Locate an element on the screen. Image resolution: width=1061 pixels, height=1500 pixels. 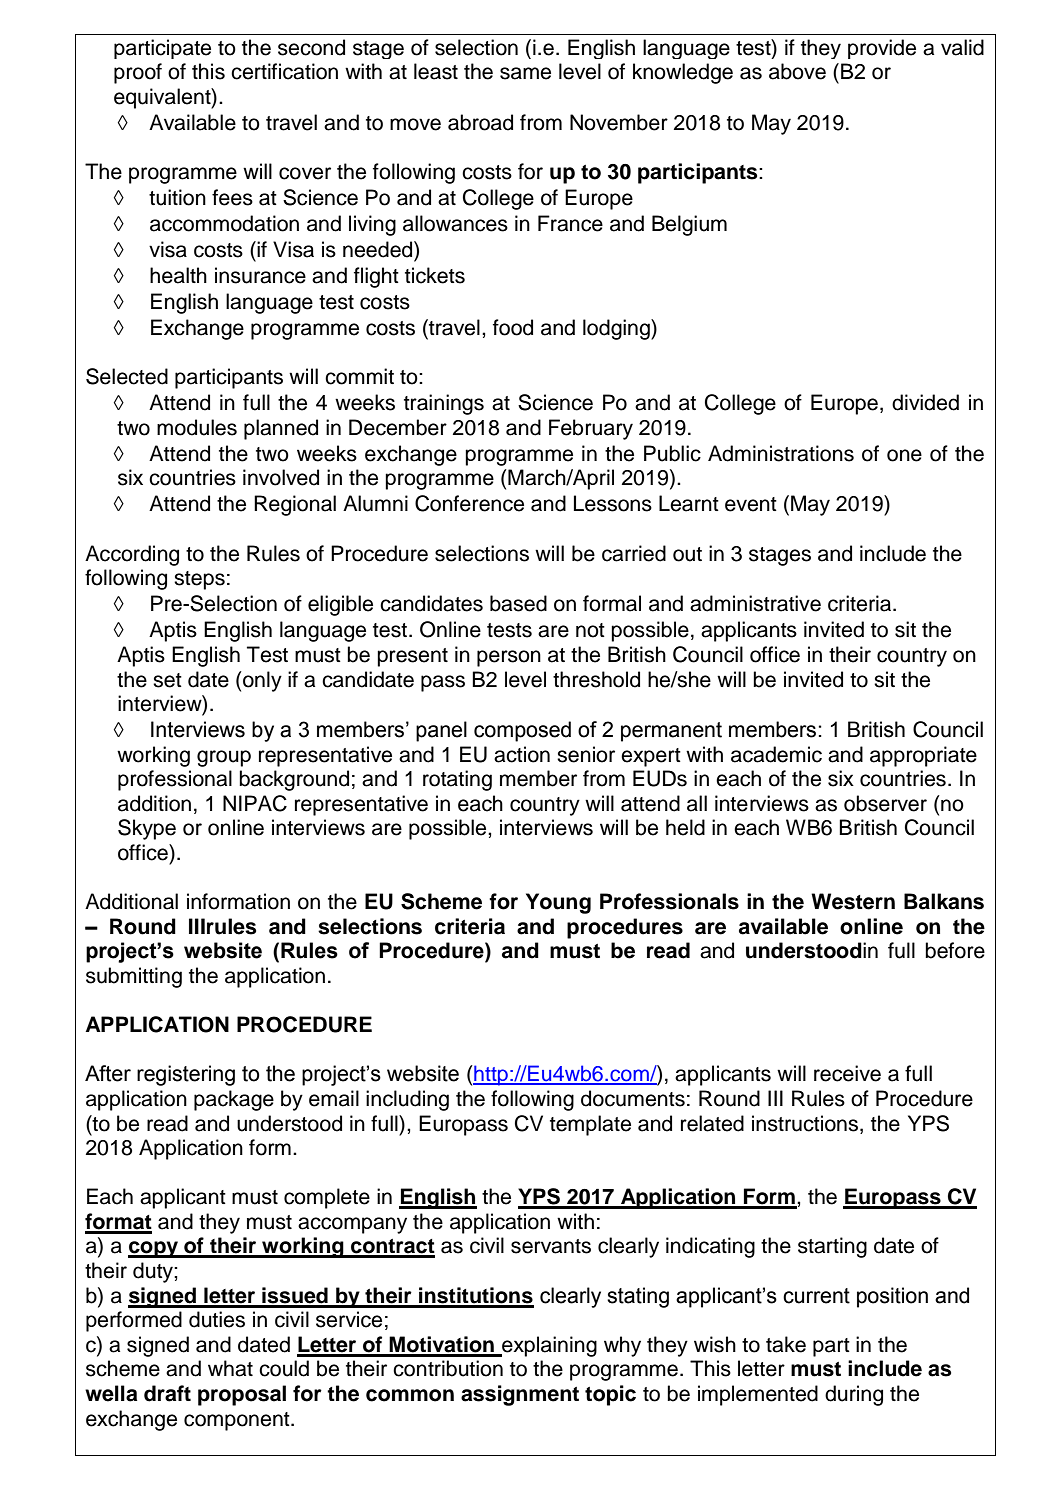
composed is located at coordinates (522, 731).
